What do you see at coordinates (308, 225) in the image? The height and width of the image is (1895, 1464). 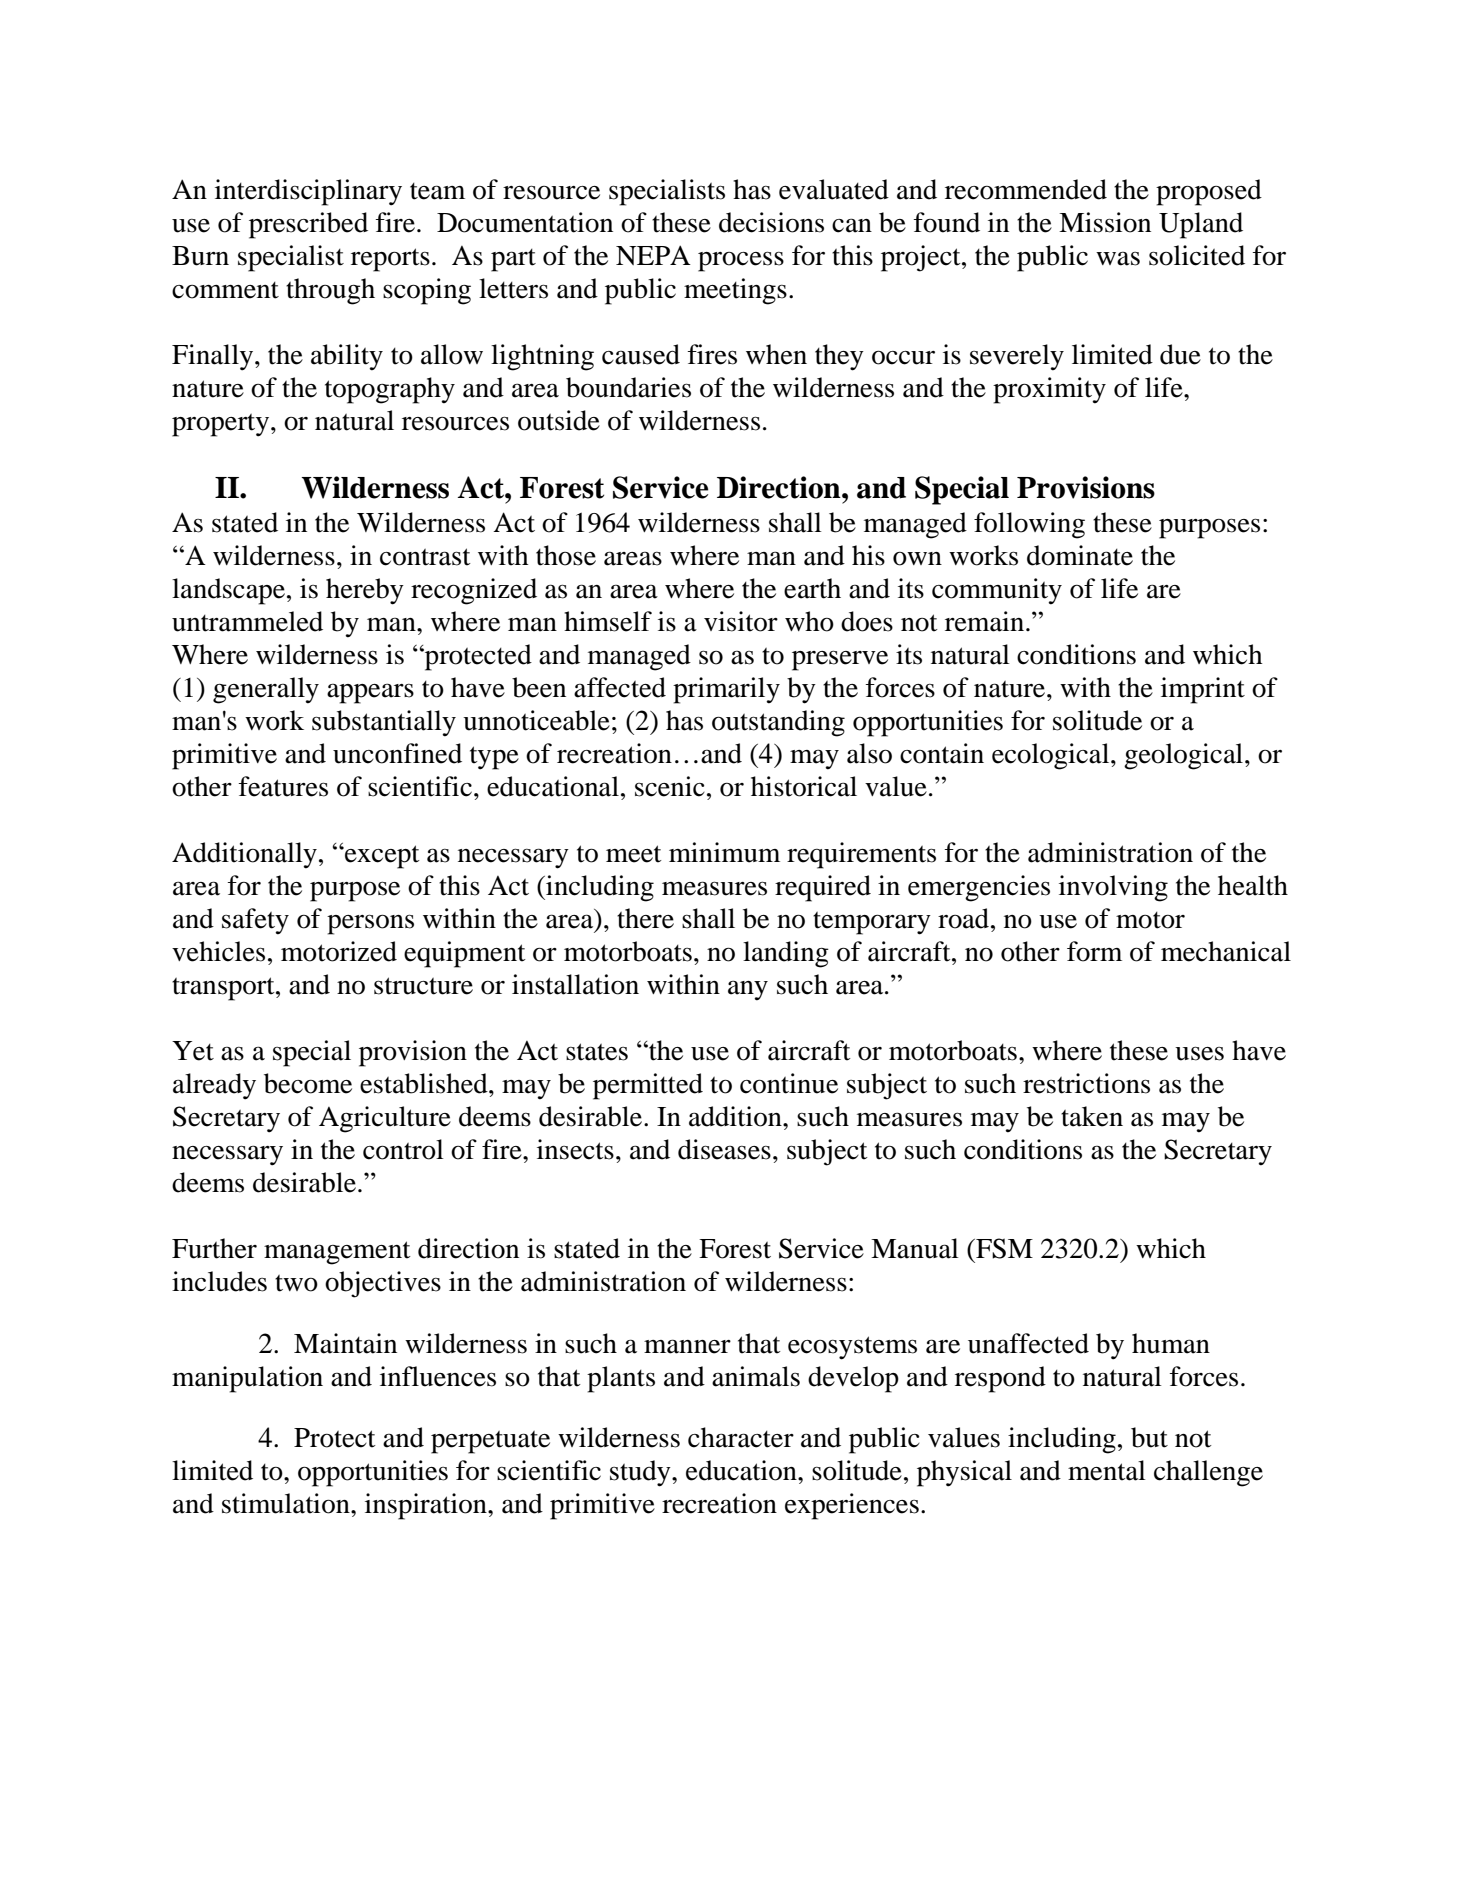 I see `prescribed` at bounding box center [308, 225].
